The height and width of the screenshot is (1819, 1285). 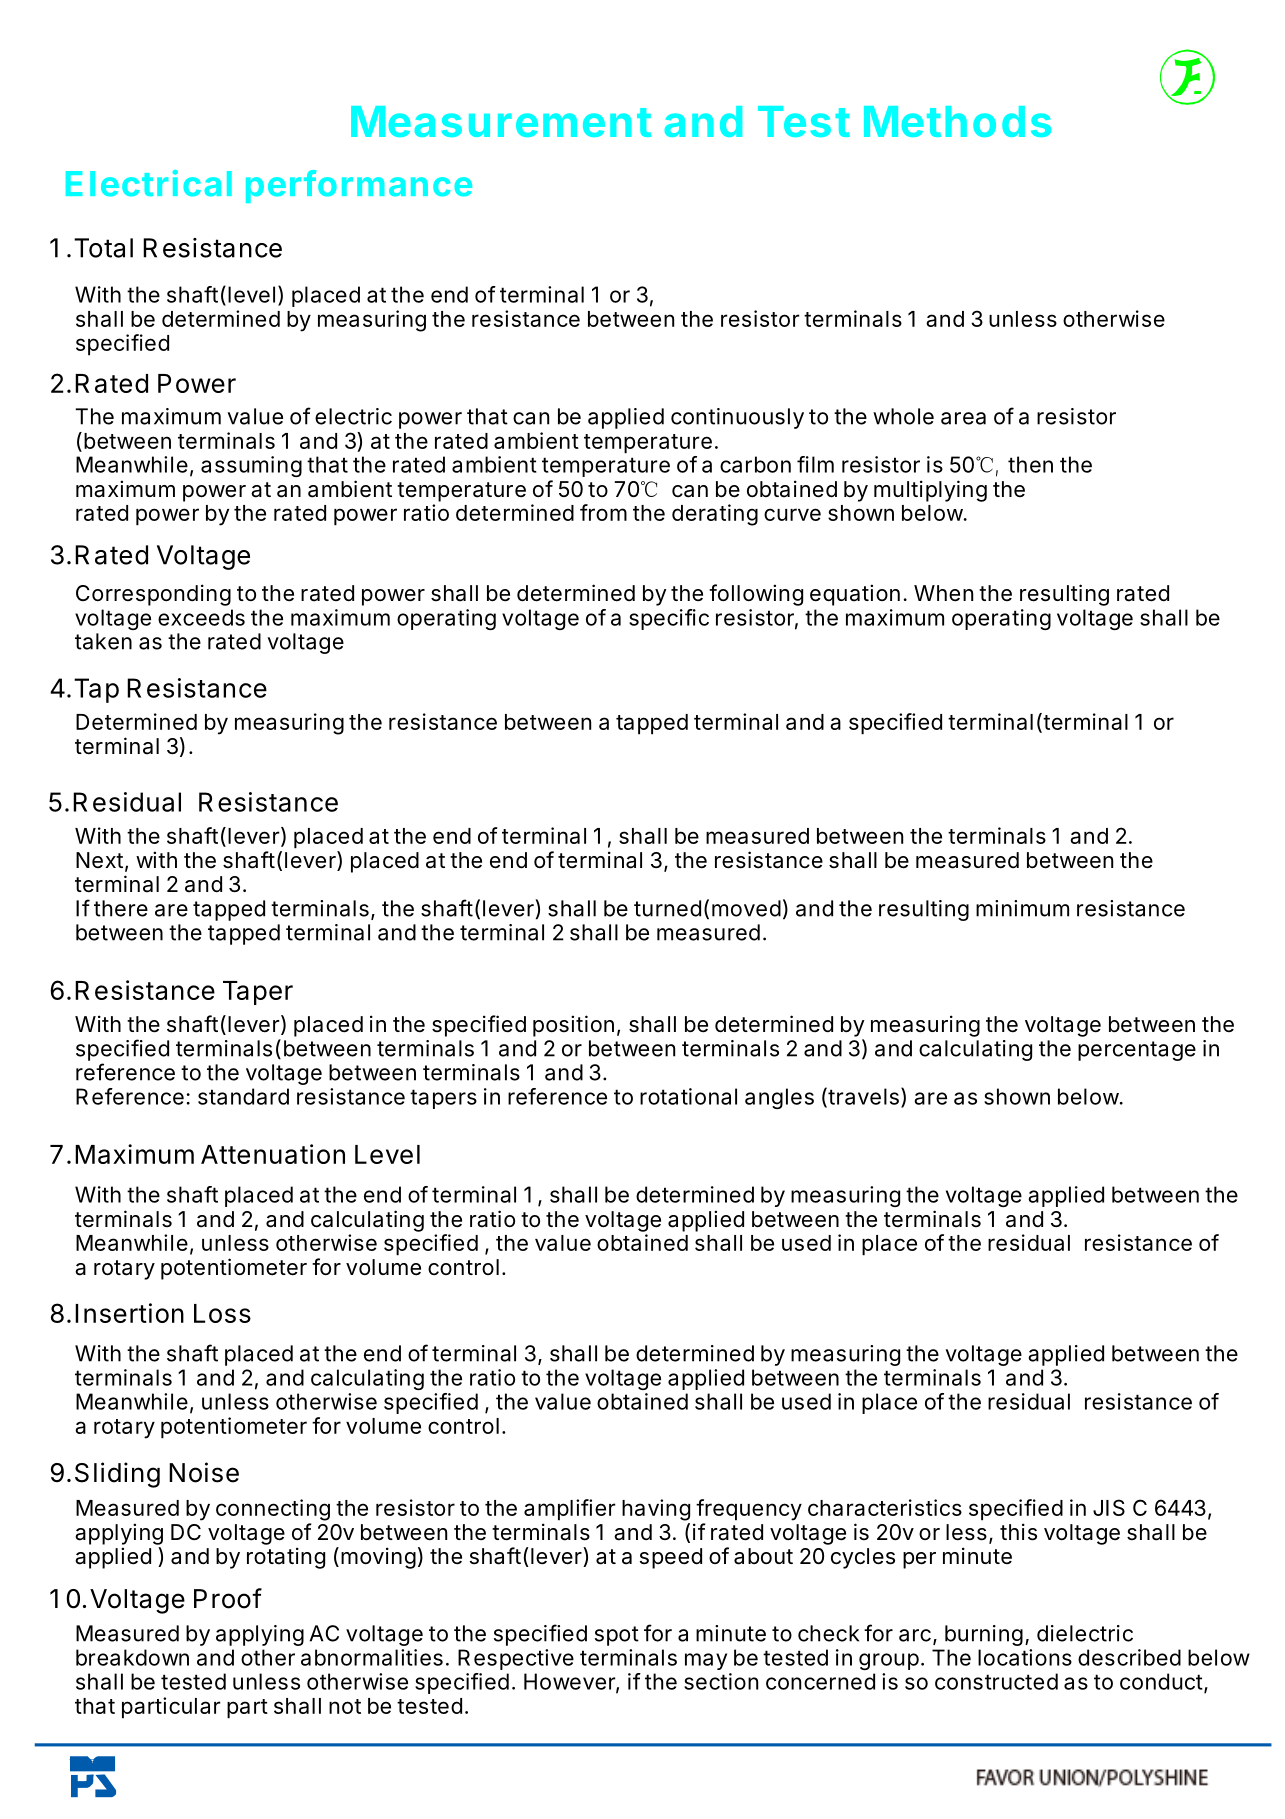 What do you see at coordinates (1030, 464) in the screenshot?
I see `then` at bounding box center [1030, 464].
